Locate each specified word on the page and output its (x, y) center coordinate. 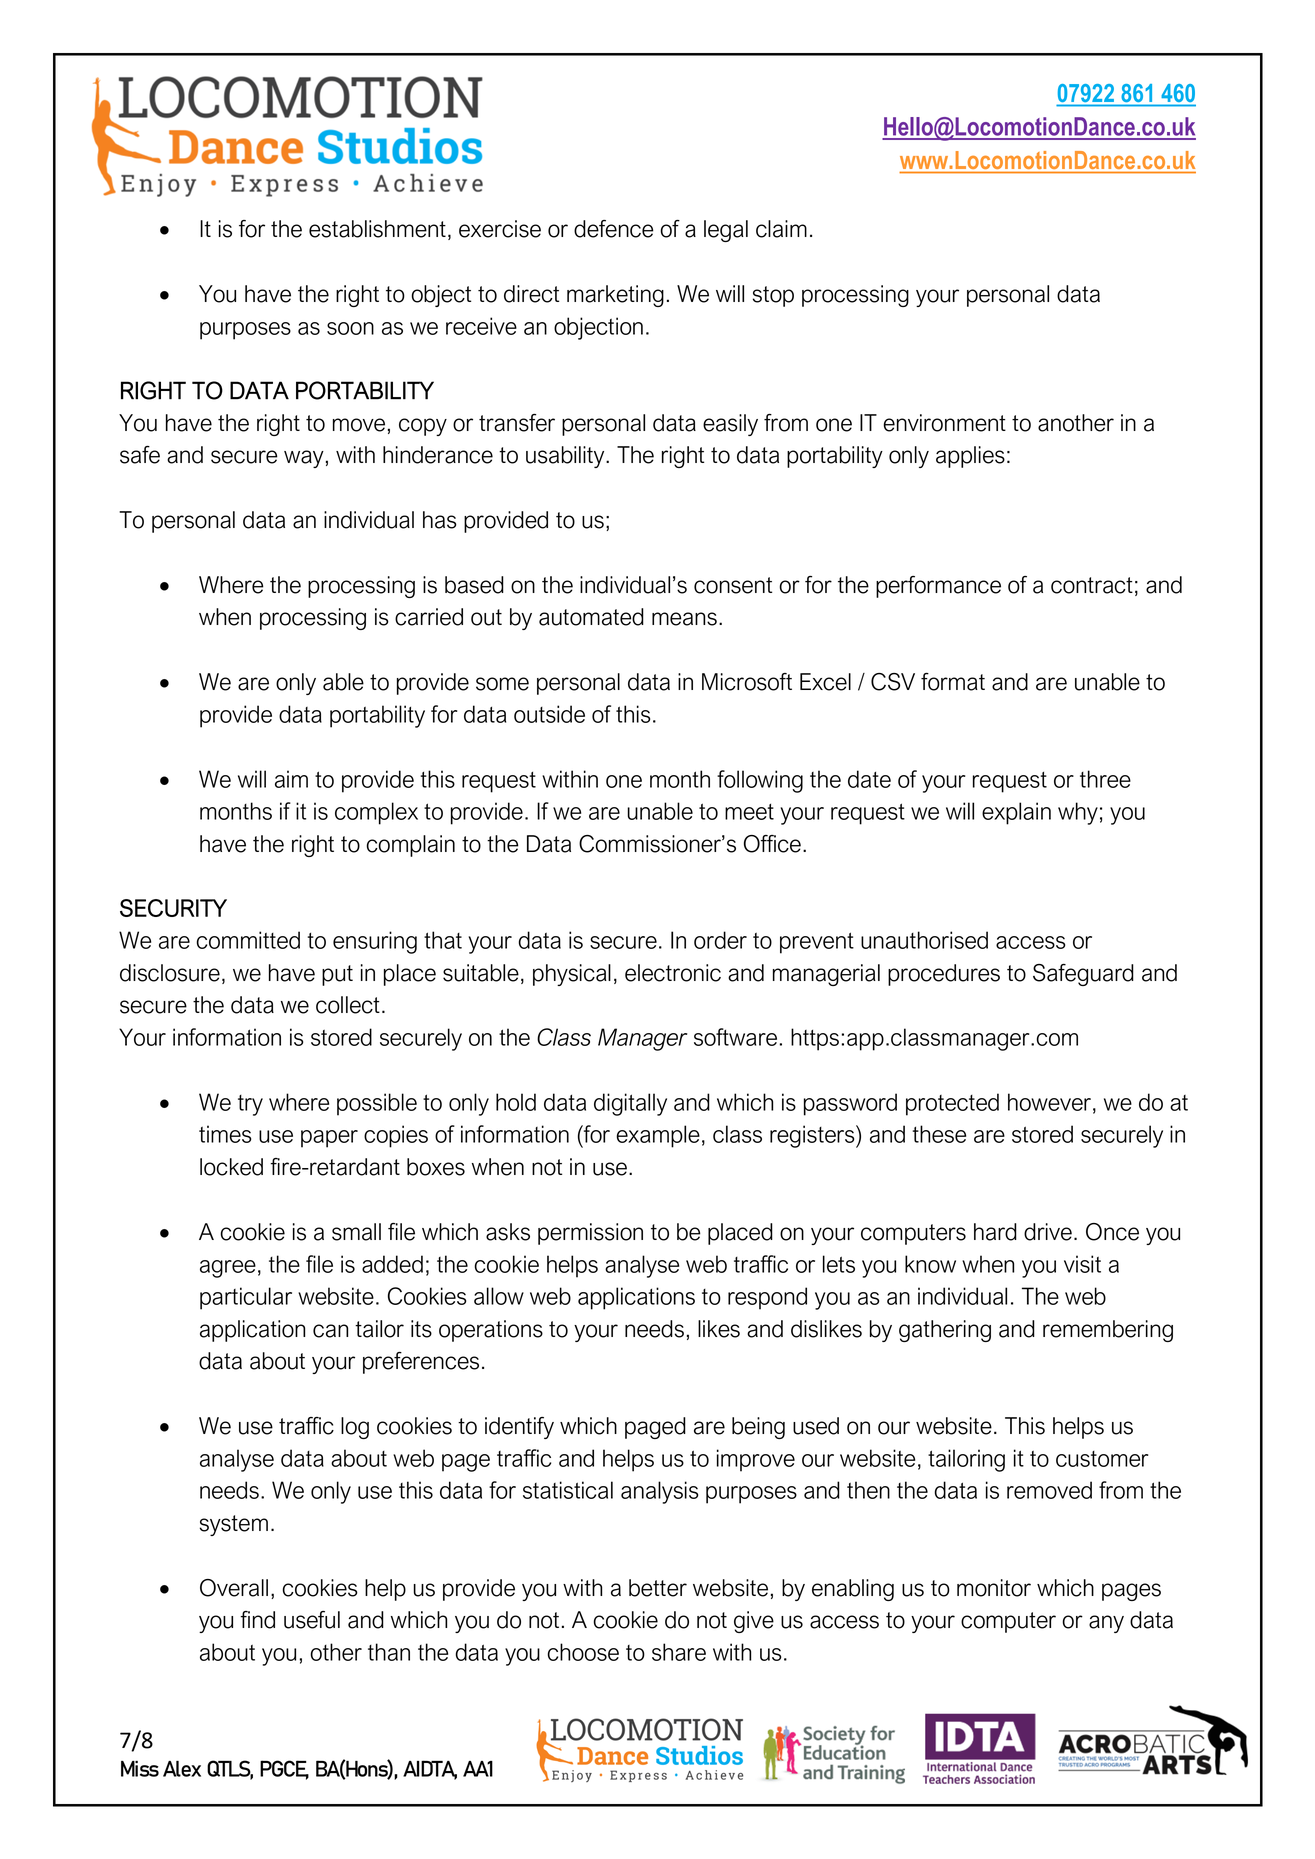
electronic (673, 973)
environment (944, 423)
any (1106, 1624)
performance (938, 587)
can (330, 1331)
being (758, 1428)
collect (348, 1005)
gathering (945, 1331)
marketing (615, 296)
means (684, 619)
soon (350, 328)
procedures (944, 975)
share (679, 1652)
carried (429, 617)
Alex (182, 1769)
